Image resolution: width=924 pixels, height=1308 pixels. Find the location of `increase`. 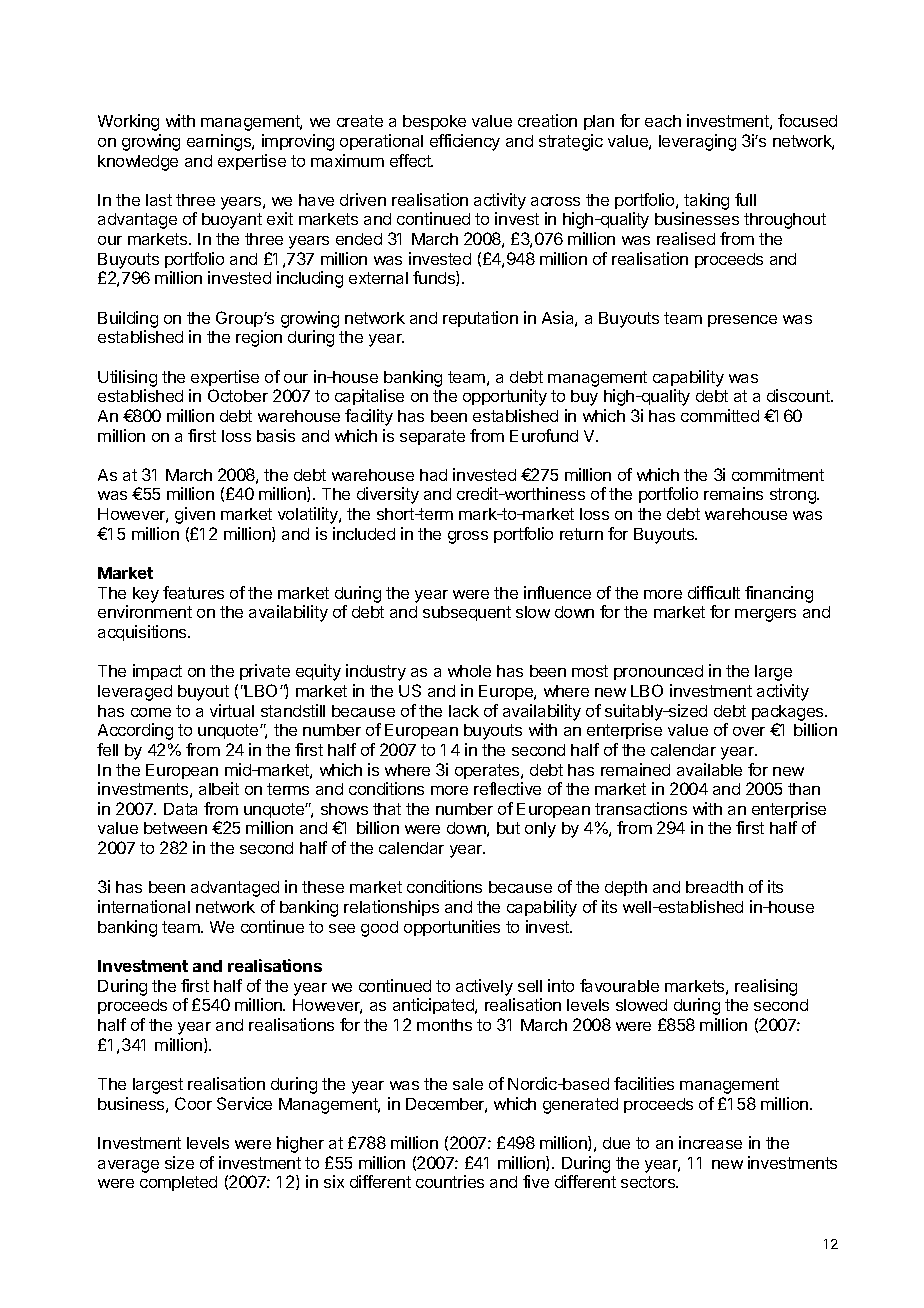

increase is located at coordinates (710, 1142).
